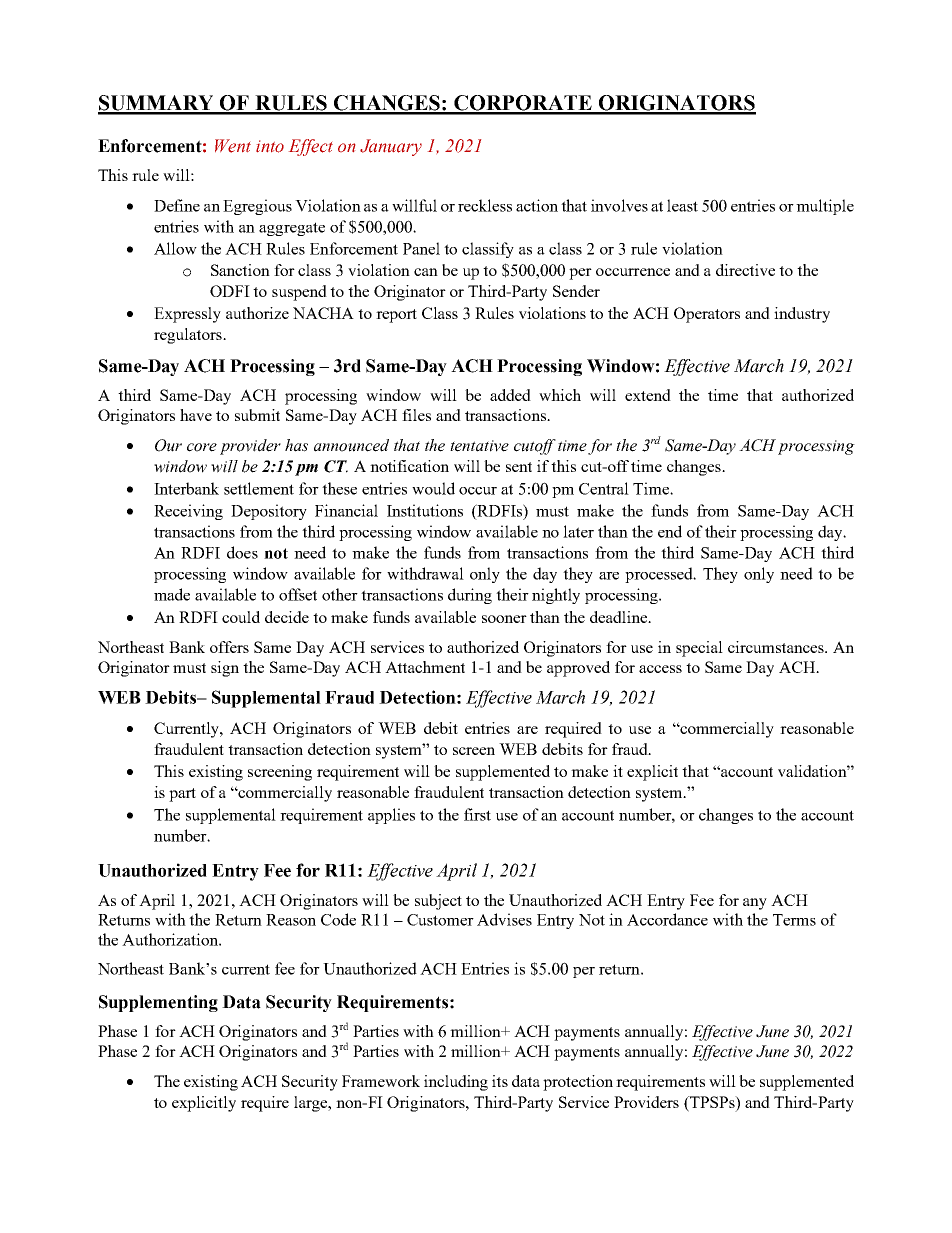 The width and height of the screenshot is (952, 1233). Describe the element at coordinates (158, 1003) in the screenshot. I see `Supplementing` at that location.
